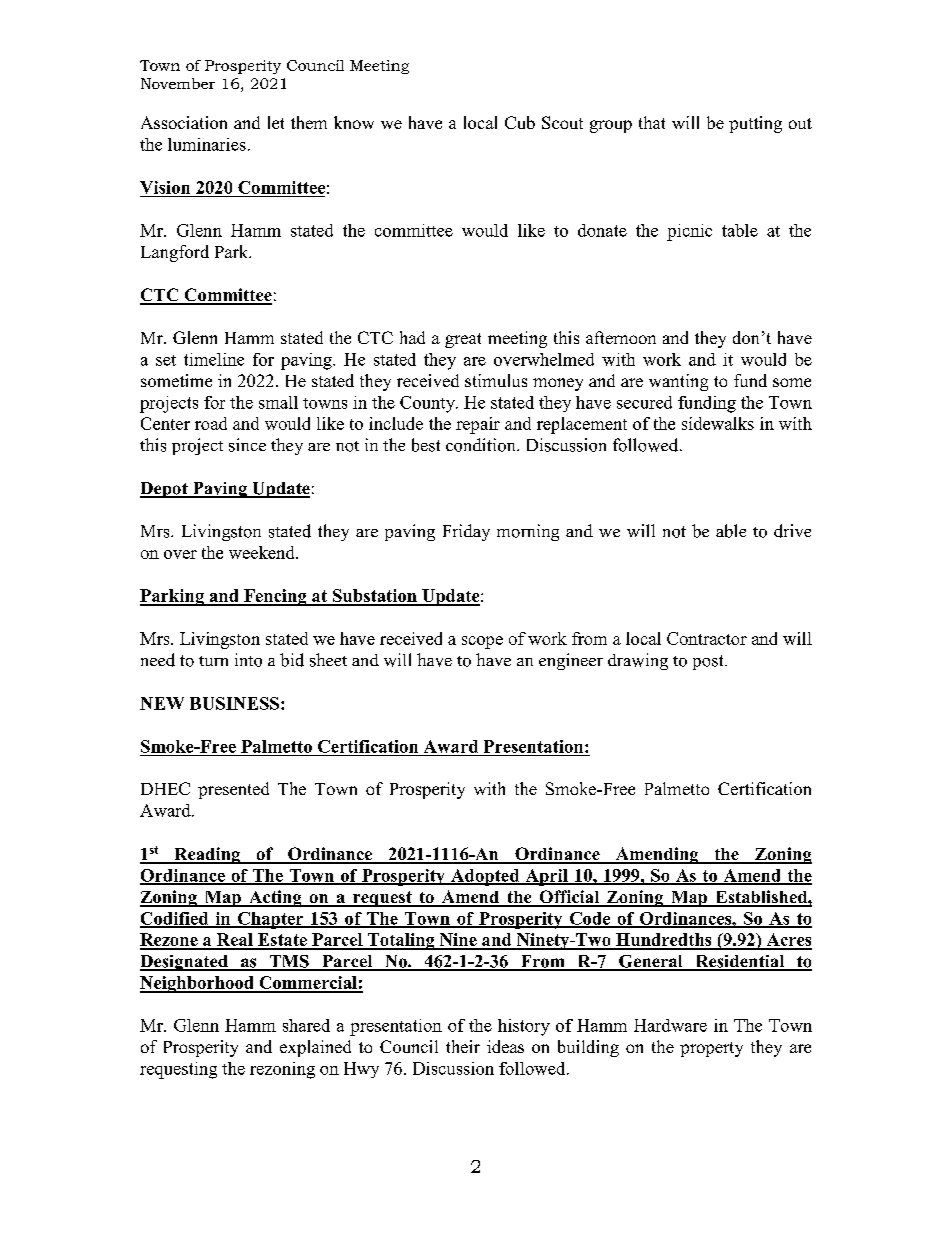 This image has width=952, height=1233. What do you see at coordinates (276, 122) in the image?
I see `let` at bounding box center [276, 122].
